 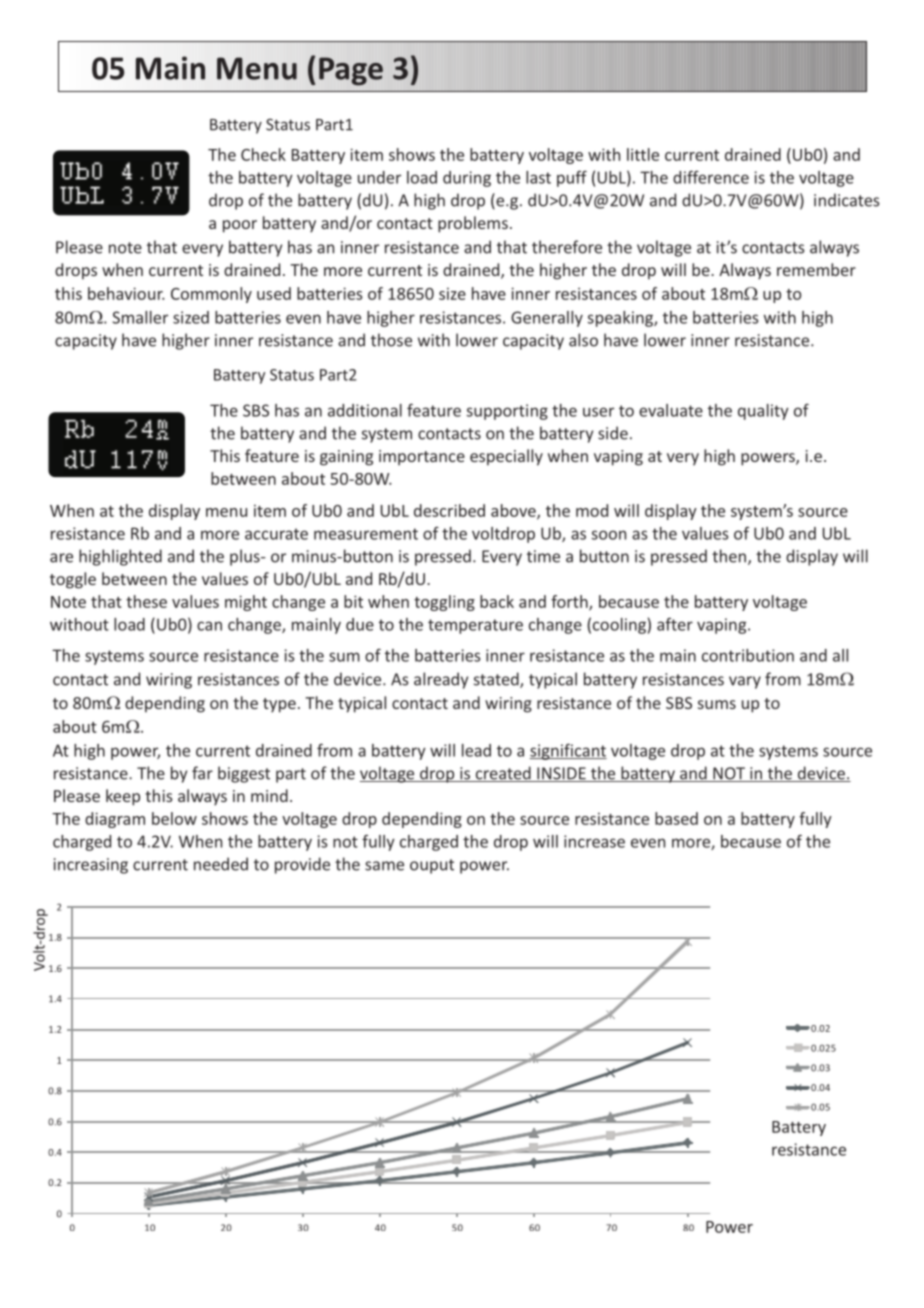 I want to click on ouput, so click(x=432, y=866).
